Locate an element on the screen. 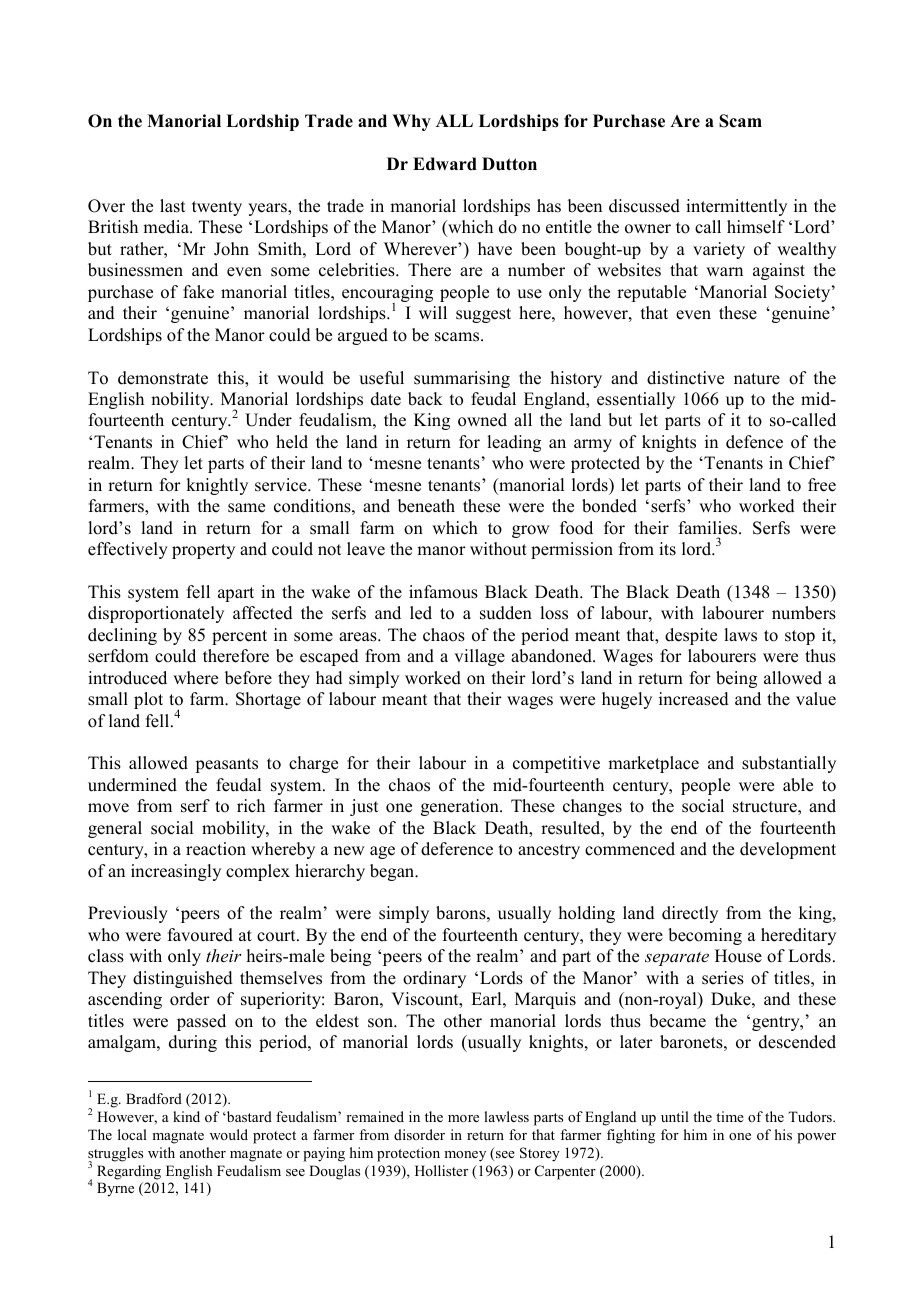 This screenshot has width=924, height=1308. nobility is located at coordinates (181, 400).
